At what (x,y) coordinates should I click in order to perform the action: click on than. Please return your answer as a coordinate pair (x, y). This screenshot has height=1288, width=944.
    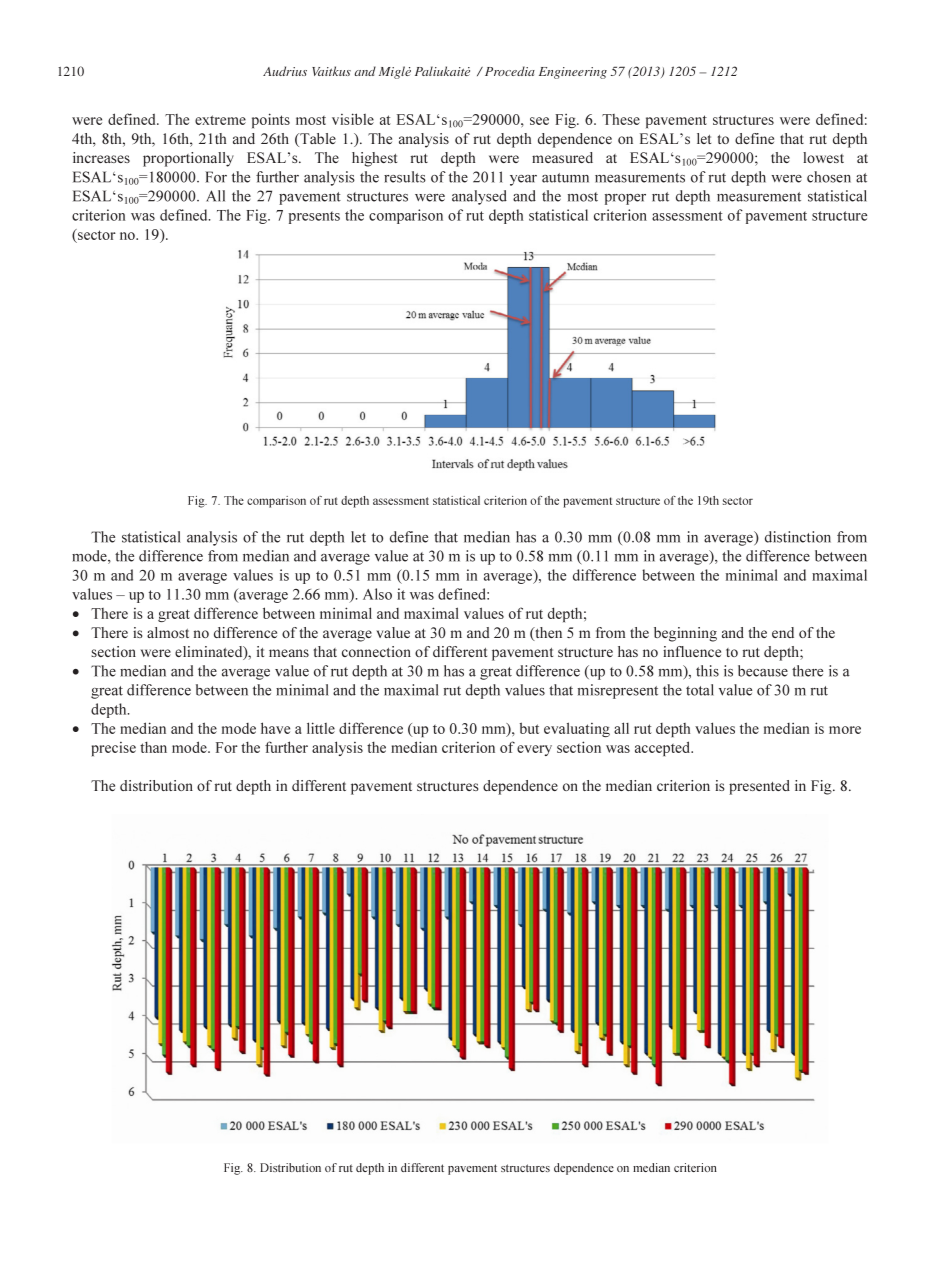
    Looking at the image, I should click on (153, 747).
